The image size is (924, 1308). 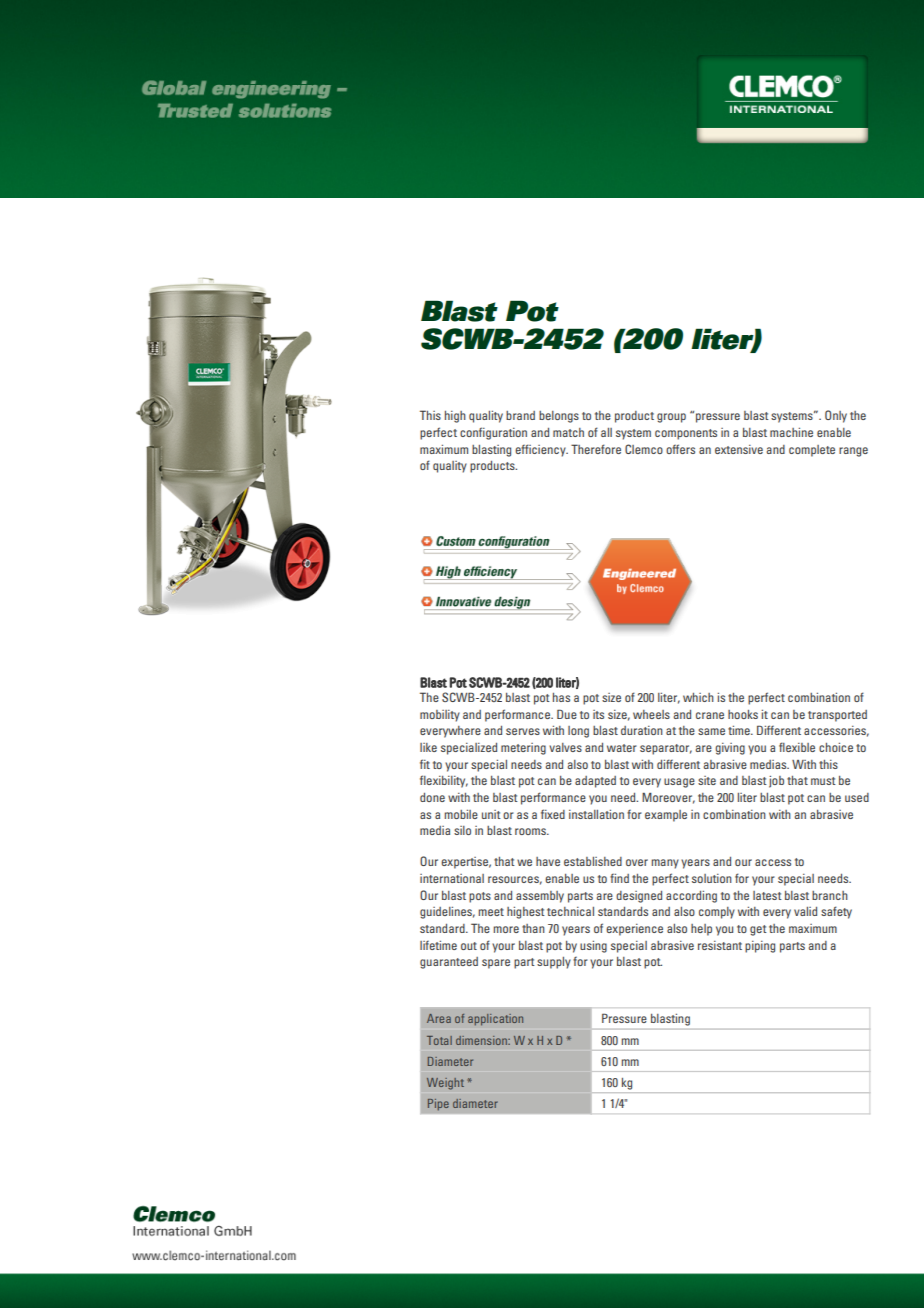 What do you see at coordinates (837, 716) in the image?
I see `transported` at bounding box center [837, 716].
